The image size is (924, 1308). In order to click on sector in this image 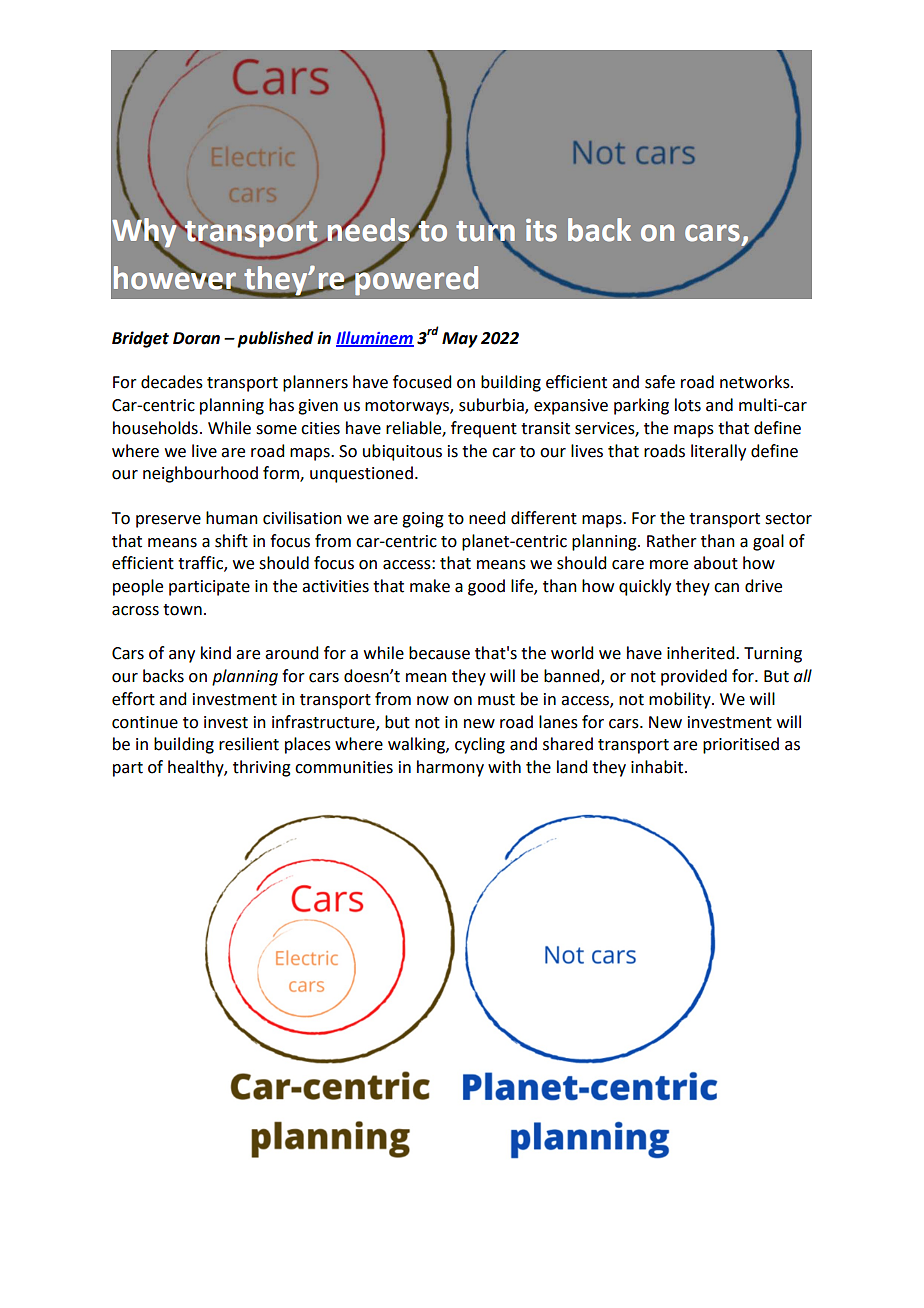, I will do `click(788, 519)`.
